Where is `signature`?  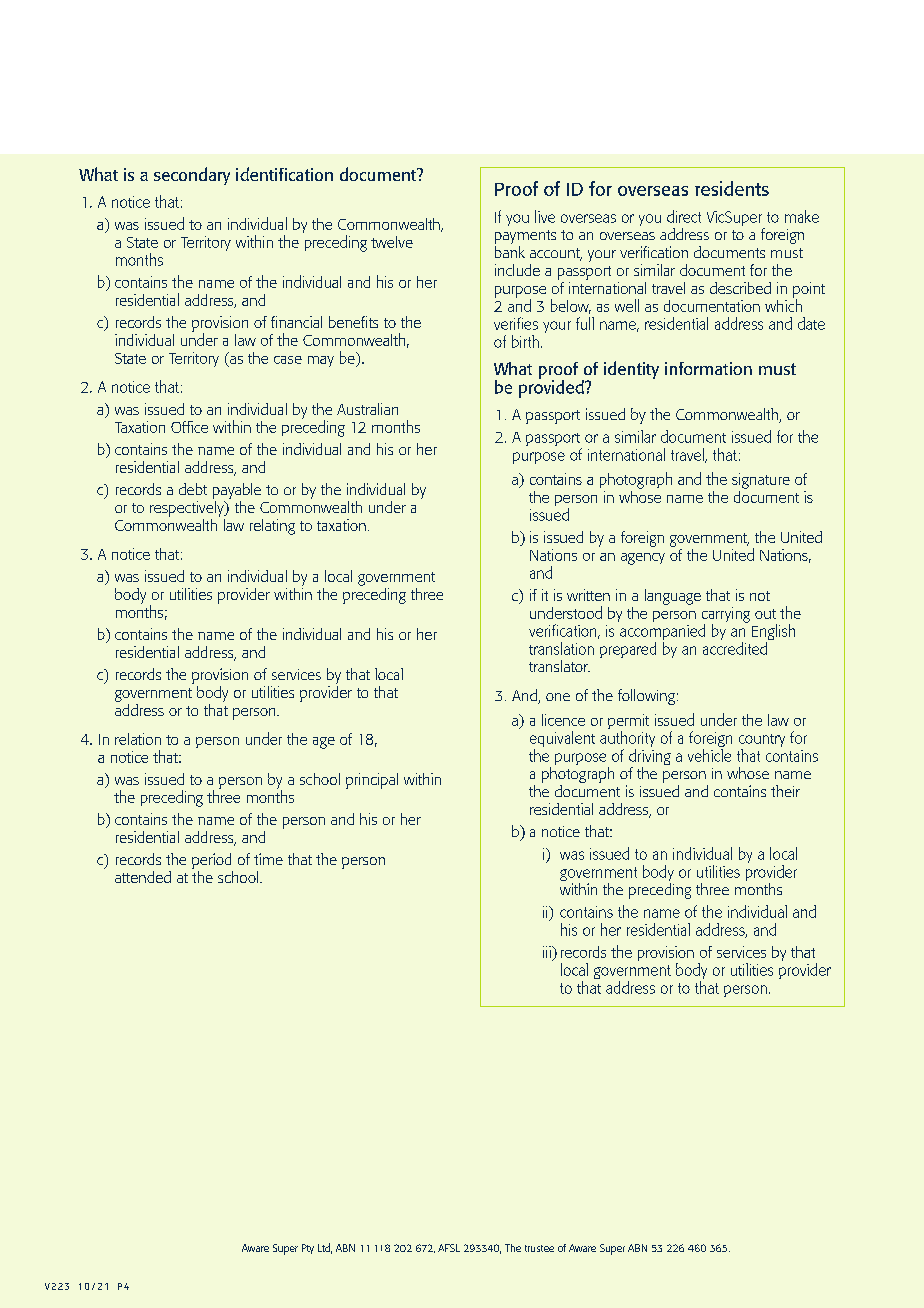
signature is located at coordinates (761, 481).
